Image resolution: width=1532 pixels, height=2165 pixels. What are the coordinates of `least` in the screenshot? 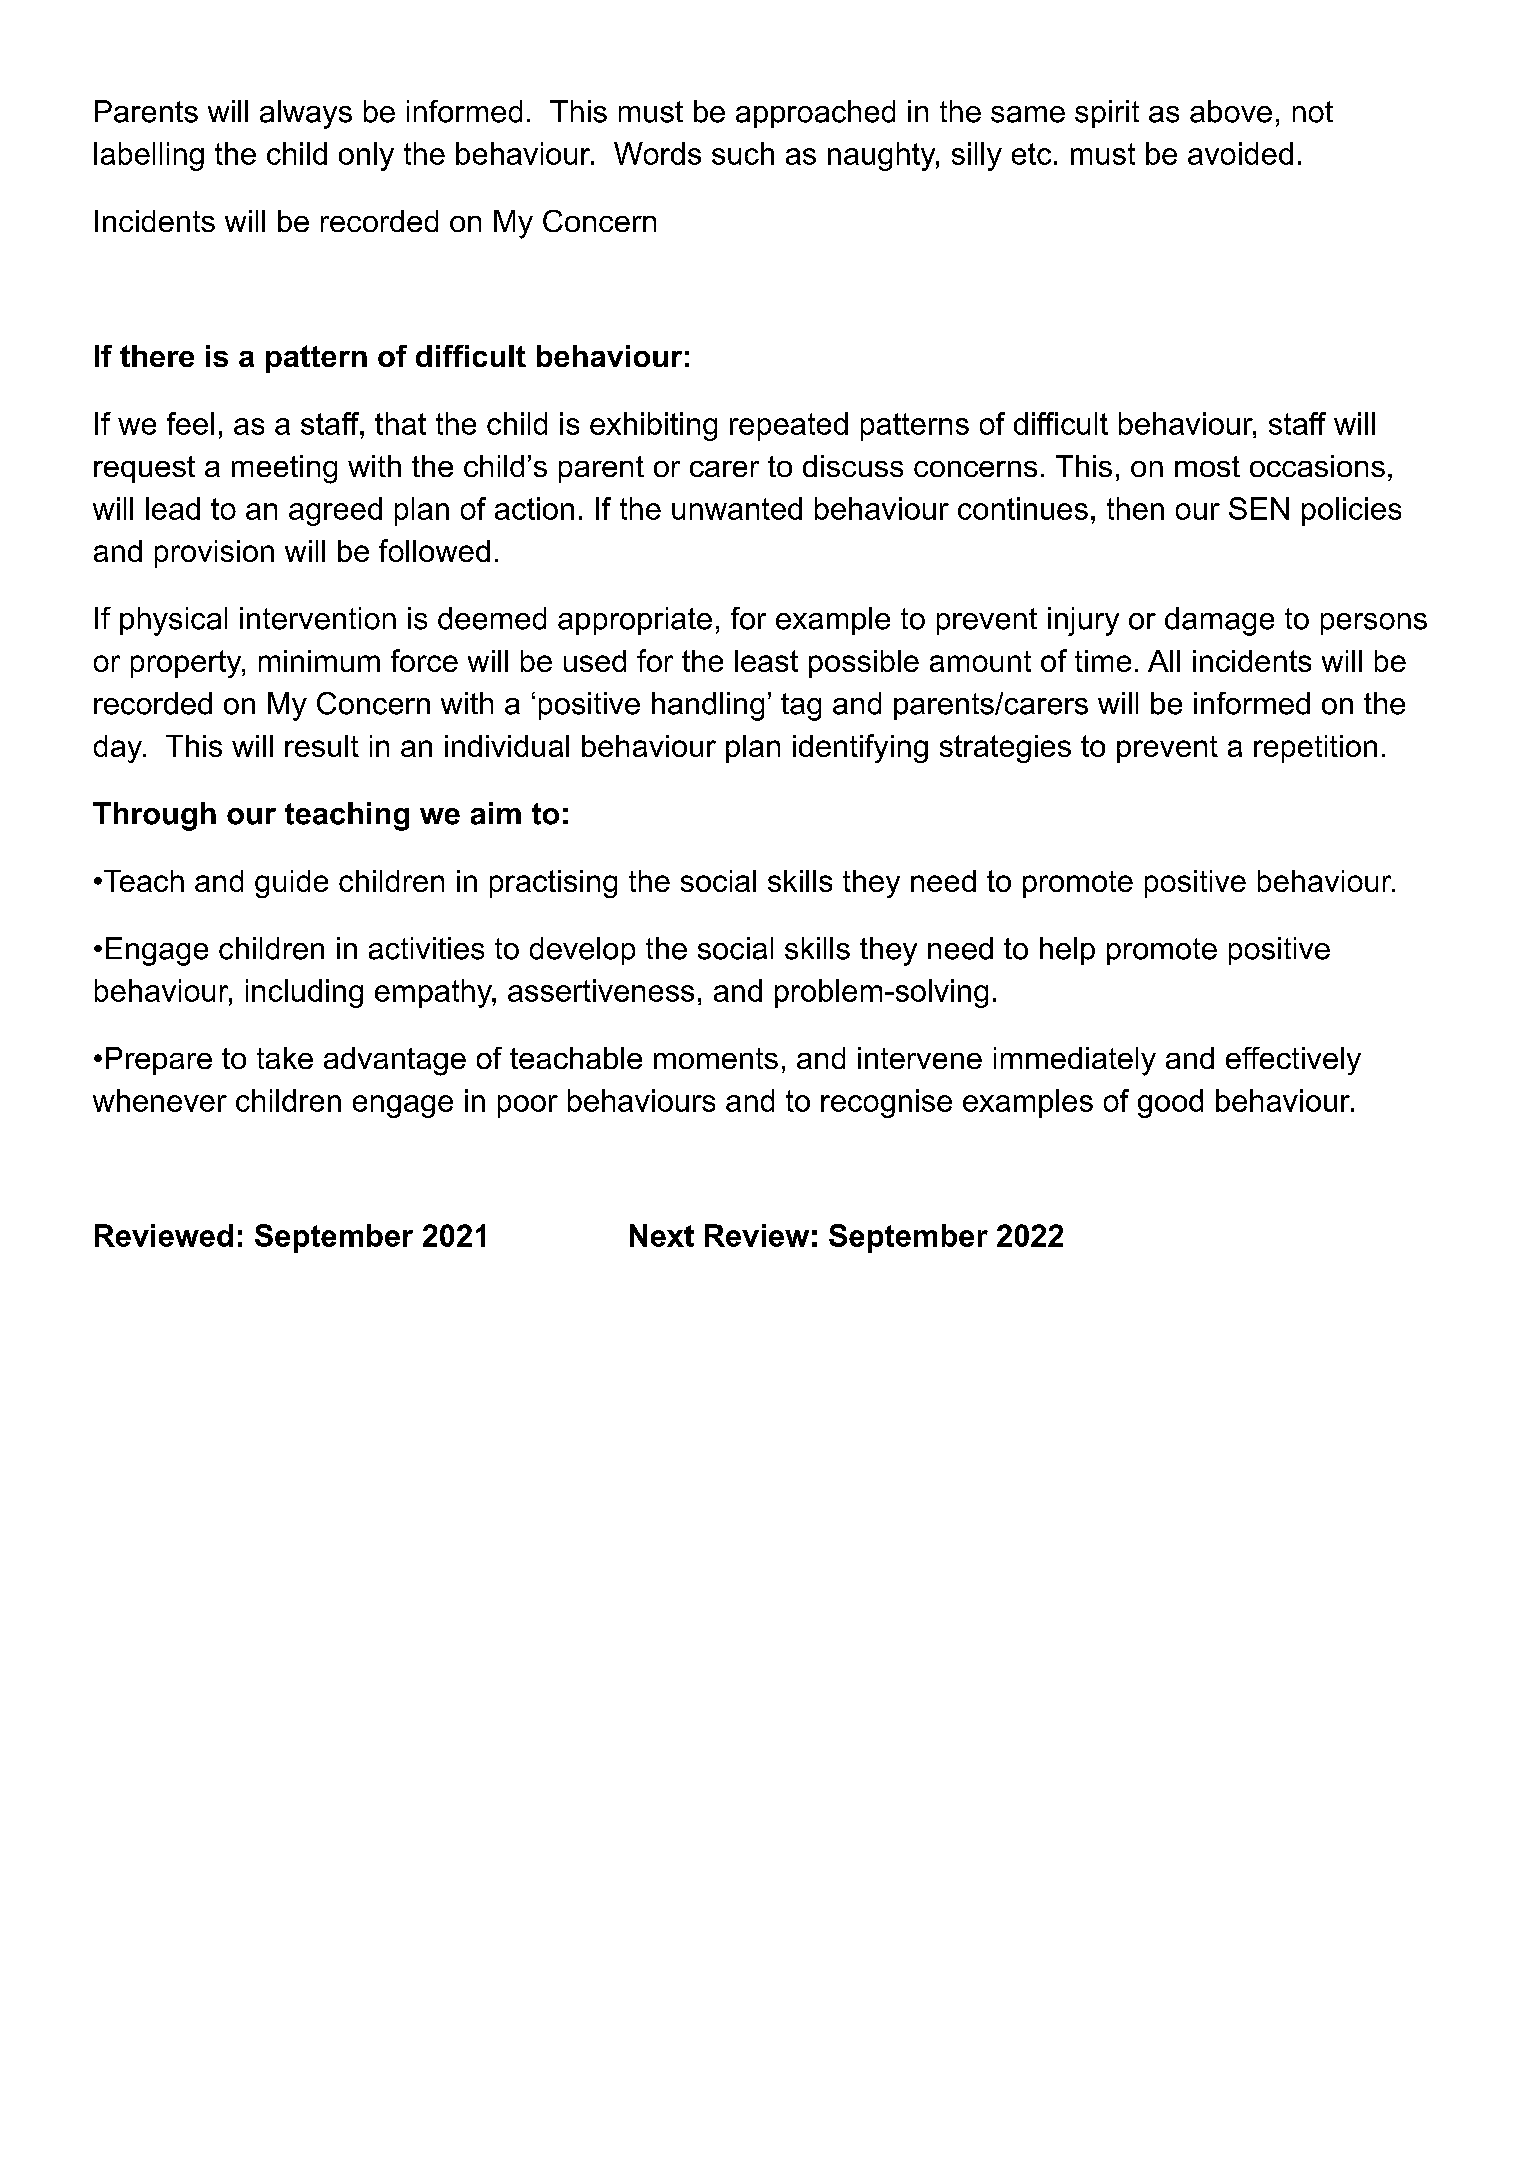 It's located at (766, 661).
